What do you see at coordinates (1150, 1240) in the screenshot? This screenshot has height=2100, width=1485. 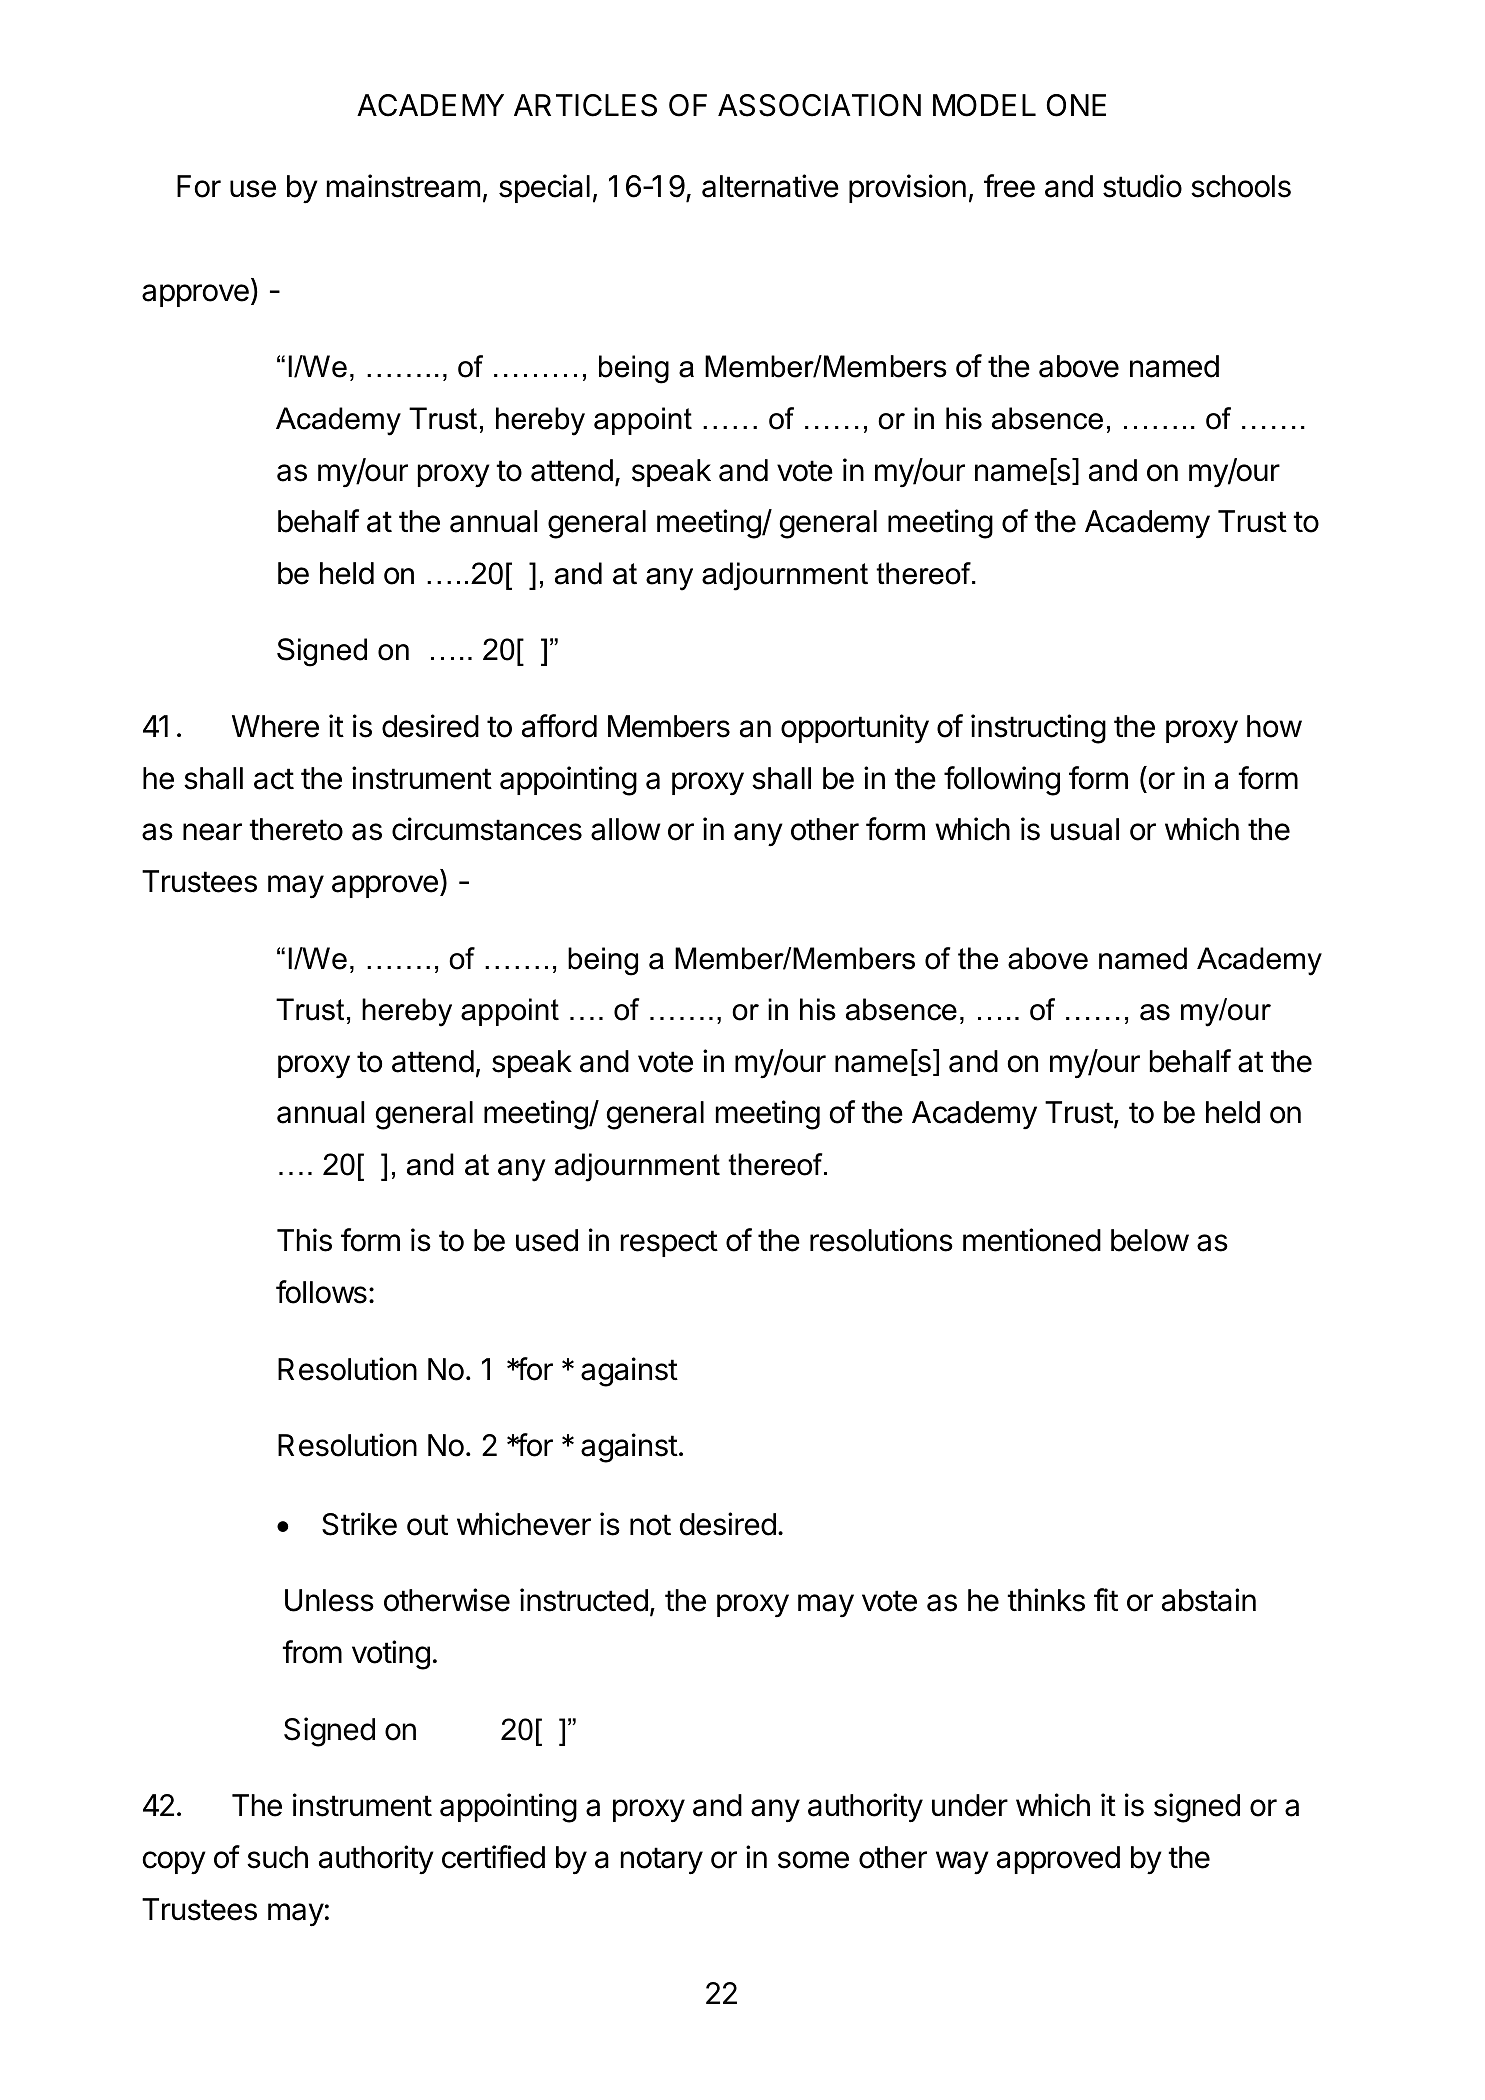 I see `below` at bounding box center [1150, 1240].
